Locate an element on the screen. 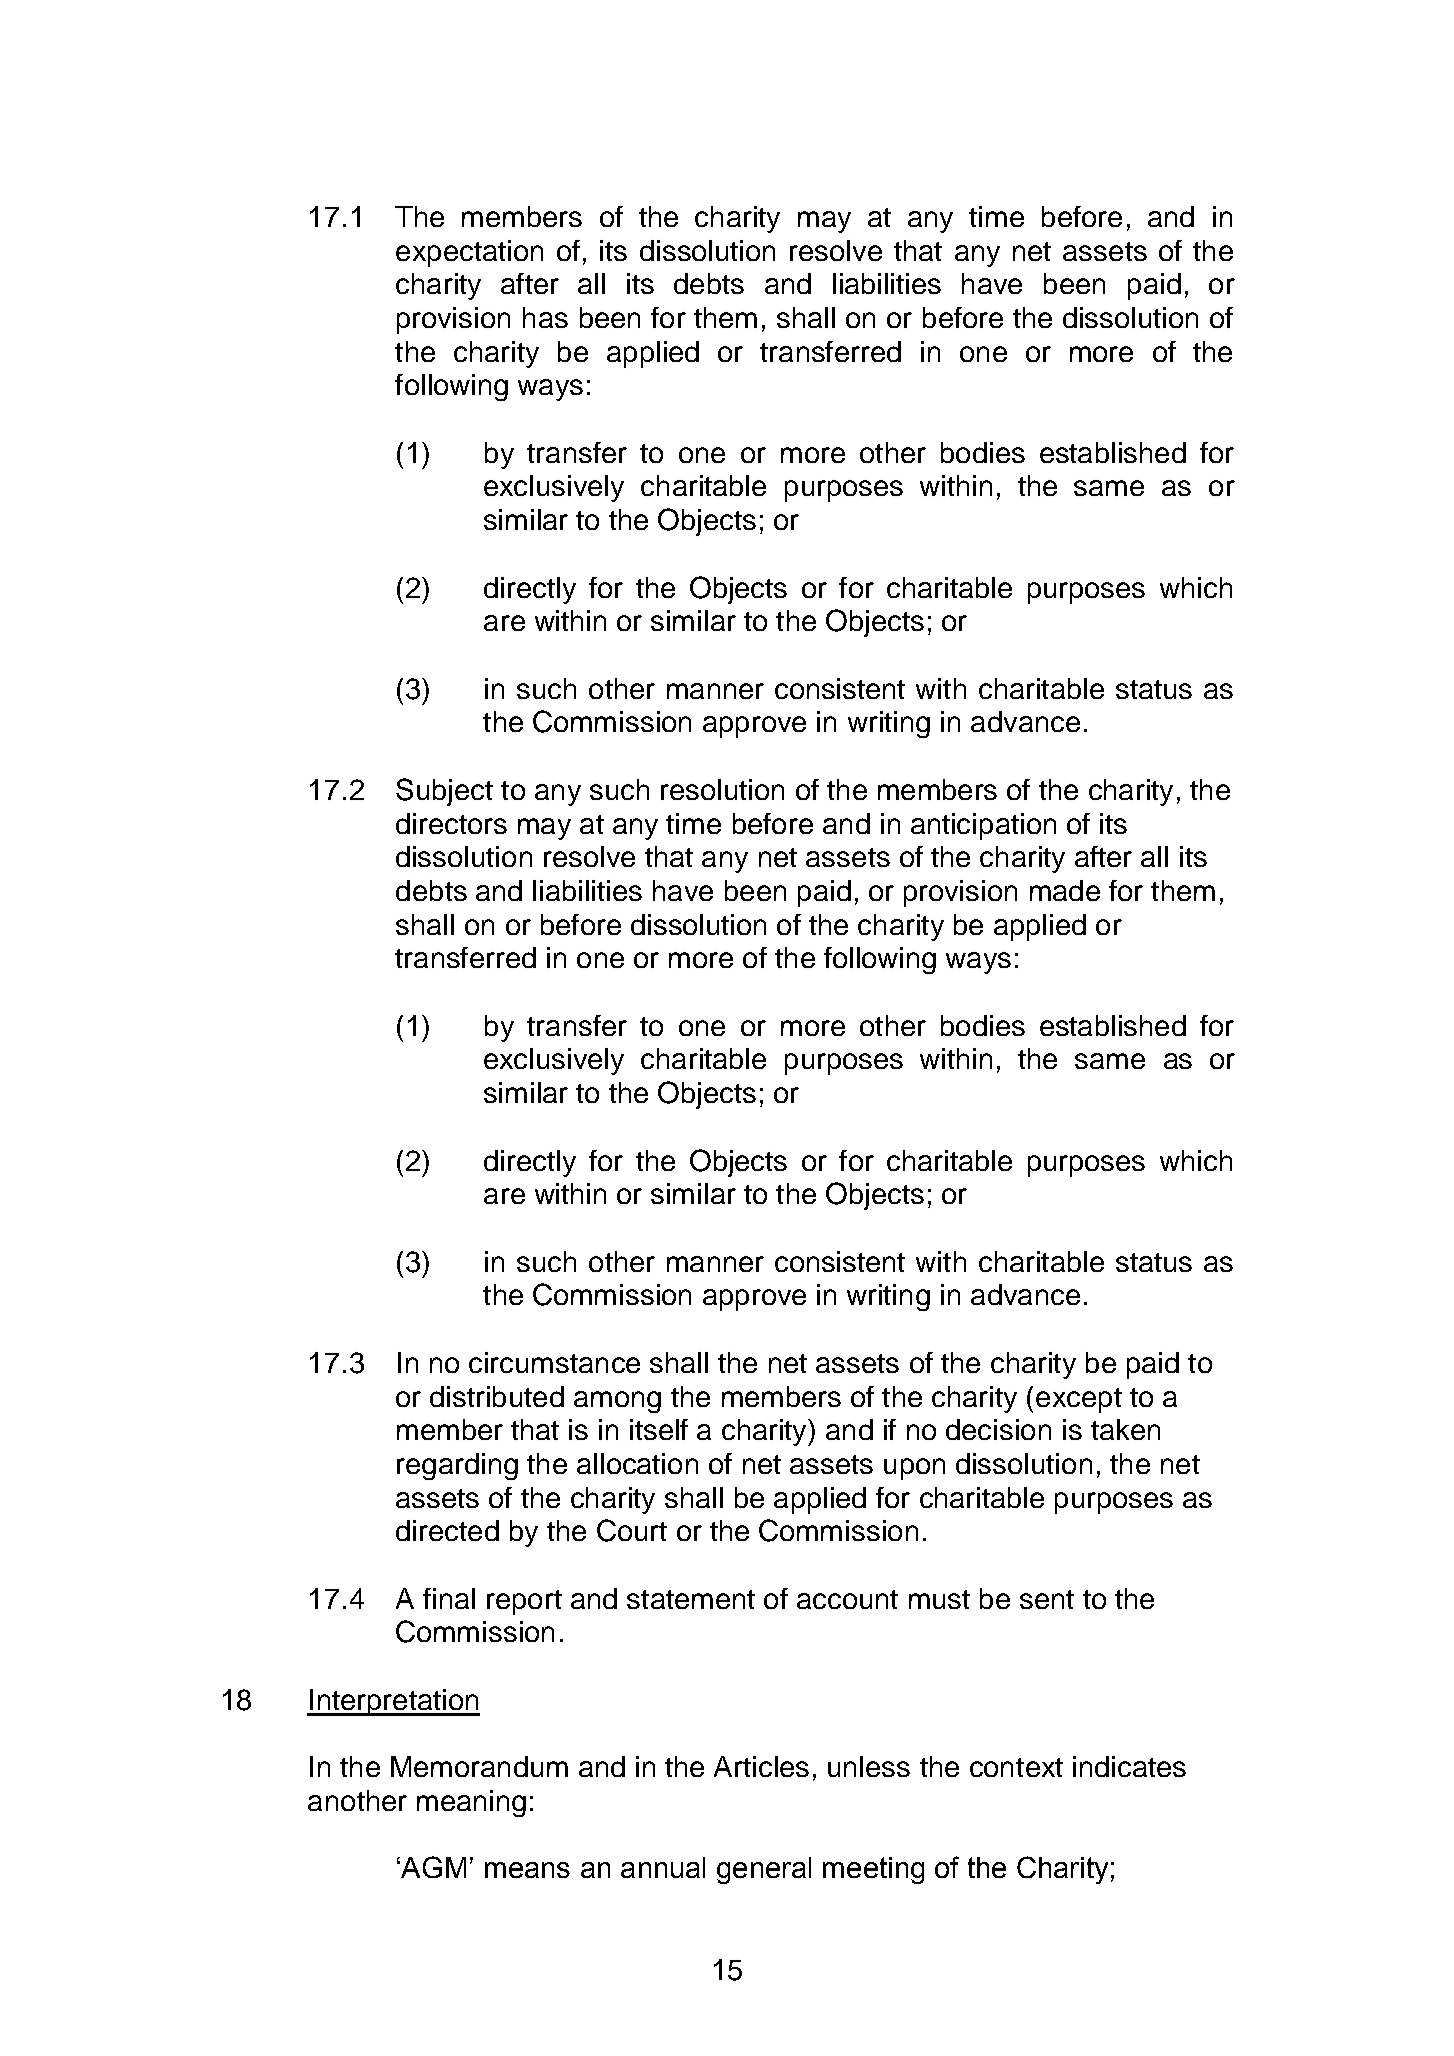 The width and height of the screenshot is (1454, 2056). made is located at coordinates (1065, 890).
